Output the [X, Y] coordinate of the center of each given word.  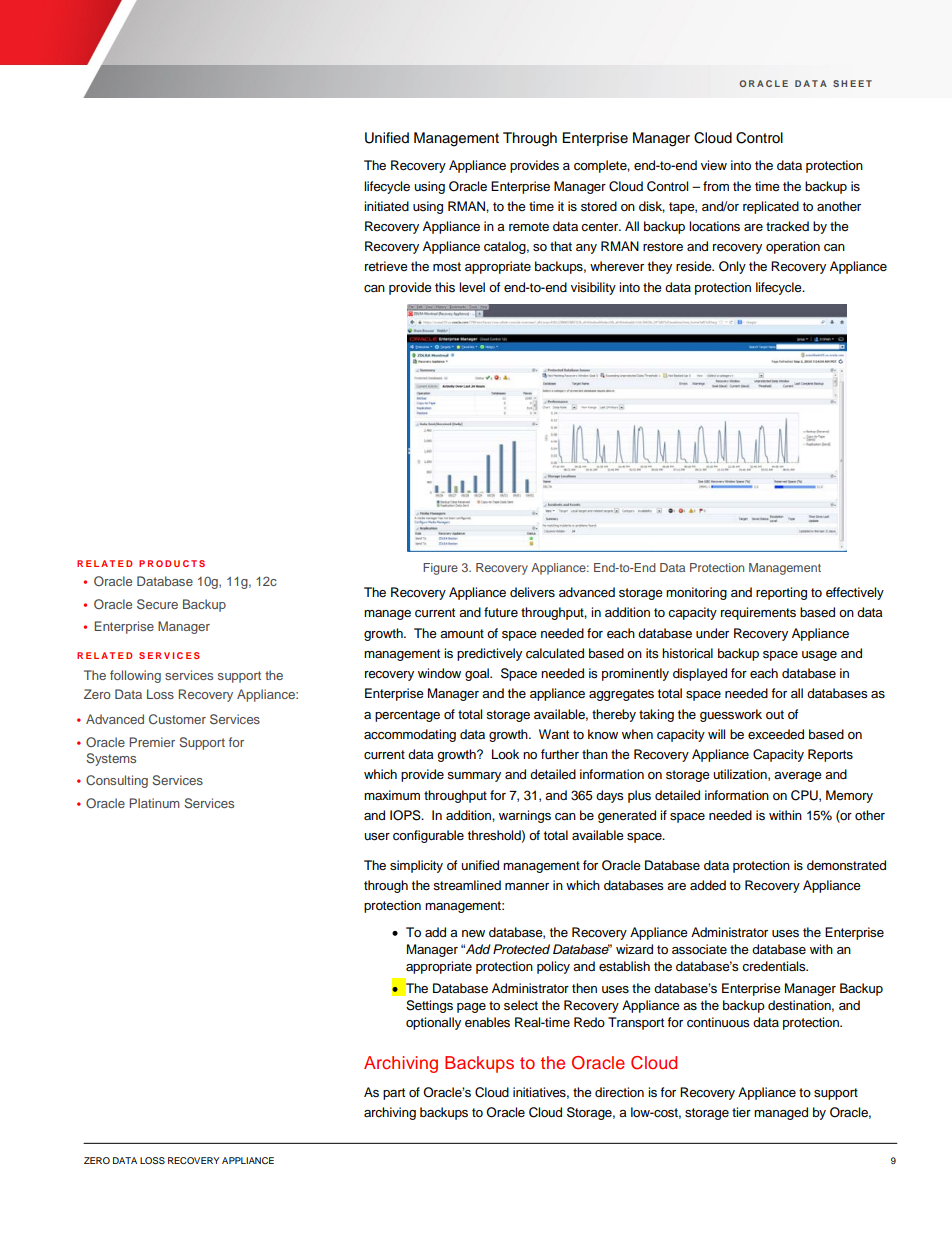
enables [487, 1022]
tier [741, 1112]
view [714, 165]
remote [529, 226]
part [394, 1094]
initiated [386, 206]
